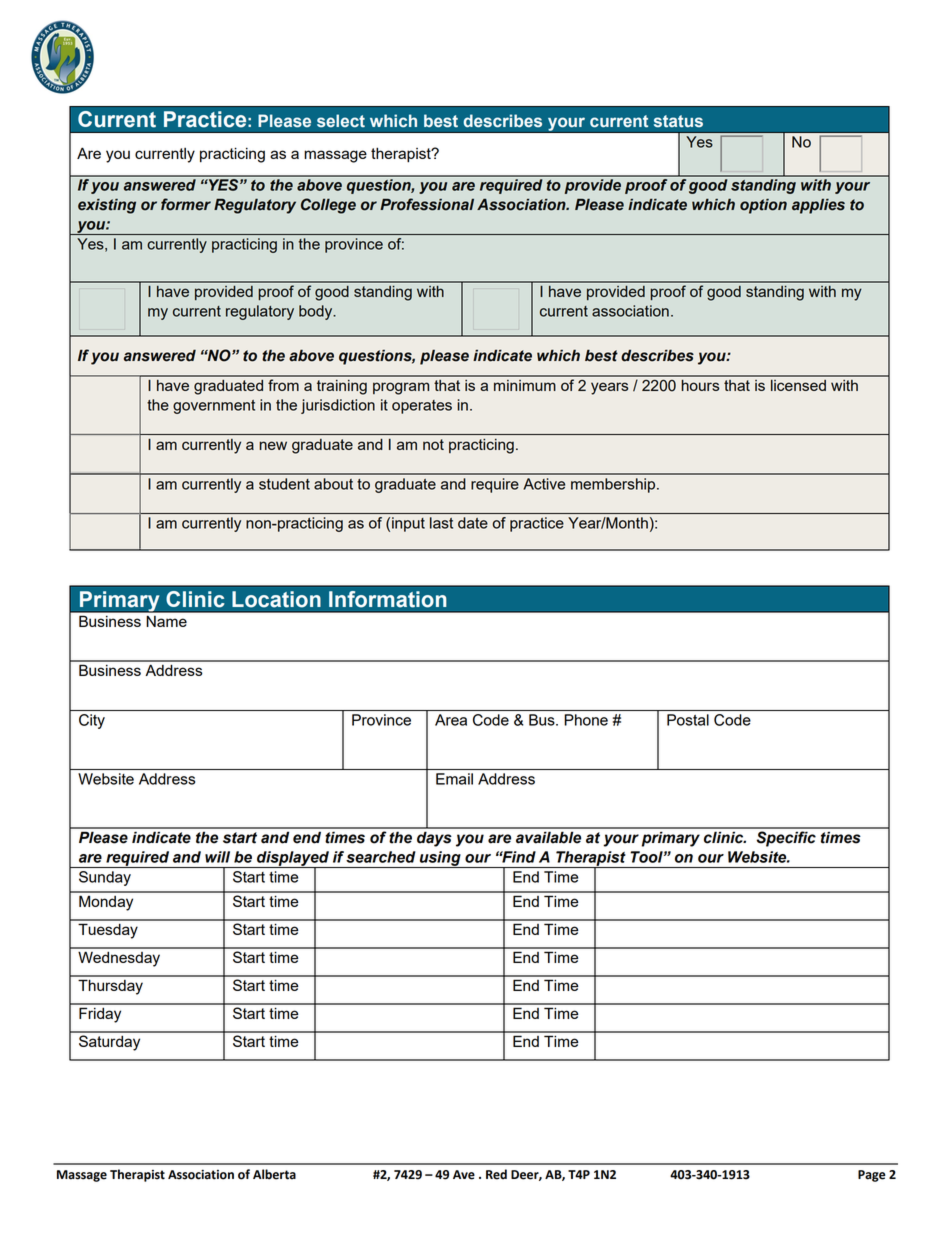 The width and height of the document is (952, 1233). I want to click on will, so click(217, 857).
